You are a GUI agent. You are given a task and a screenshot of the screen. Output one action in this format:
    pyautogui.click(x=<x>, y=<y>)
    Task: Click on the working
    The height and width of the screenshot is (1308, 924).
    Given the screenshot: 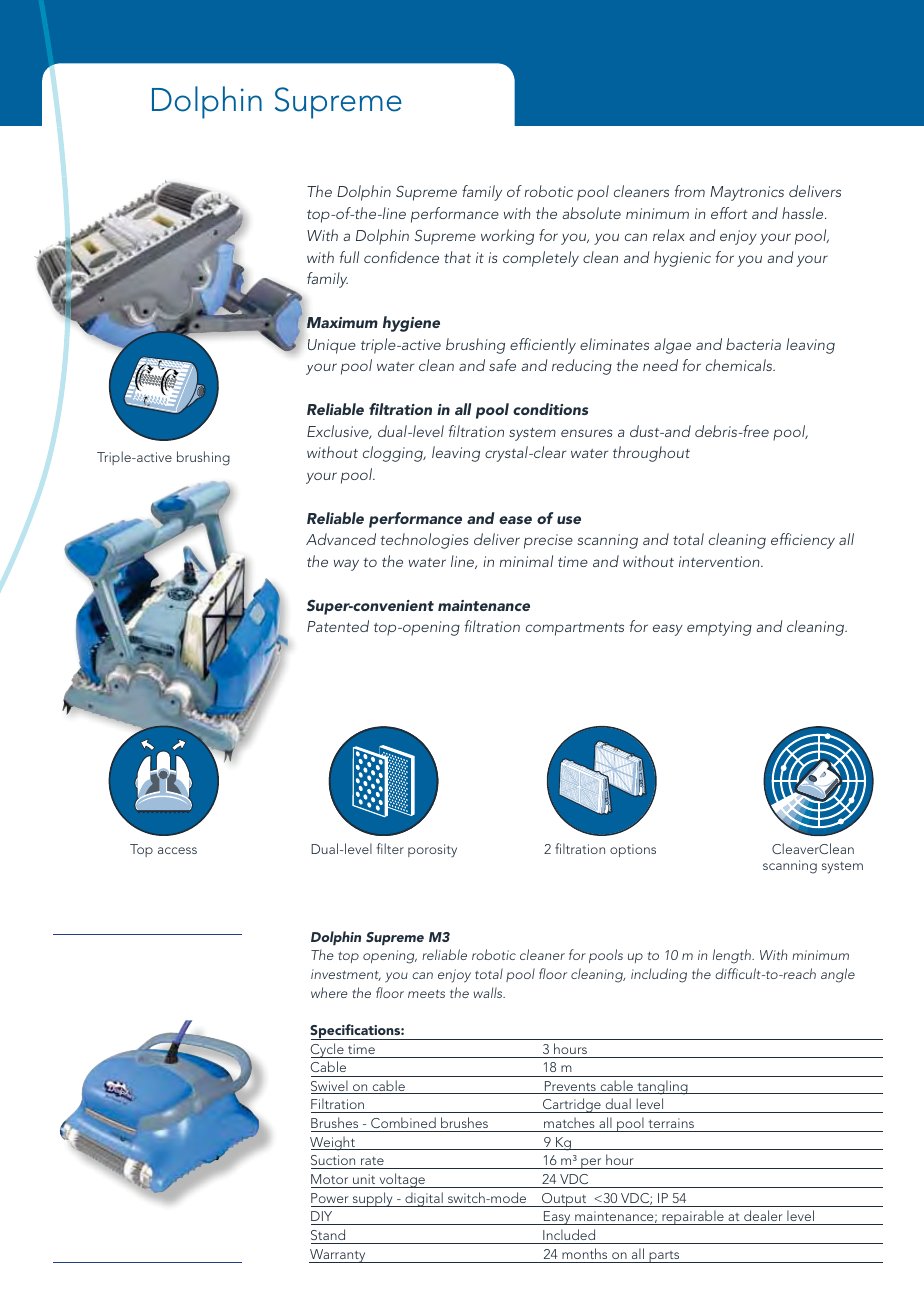 What is the action you would take?
    pyautogui.click(x=507, y=237)
